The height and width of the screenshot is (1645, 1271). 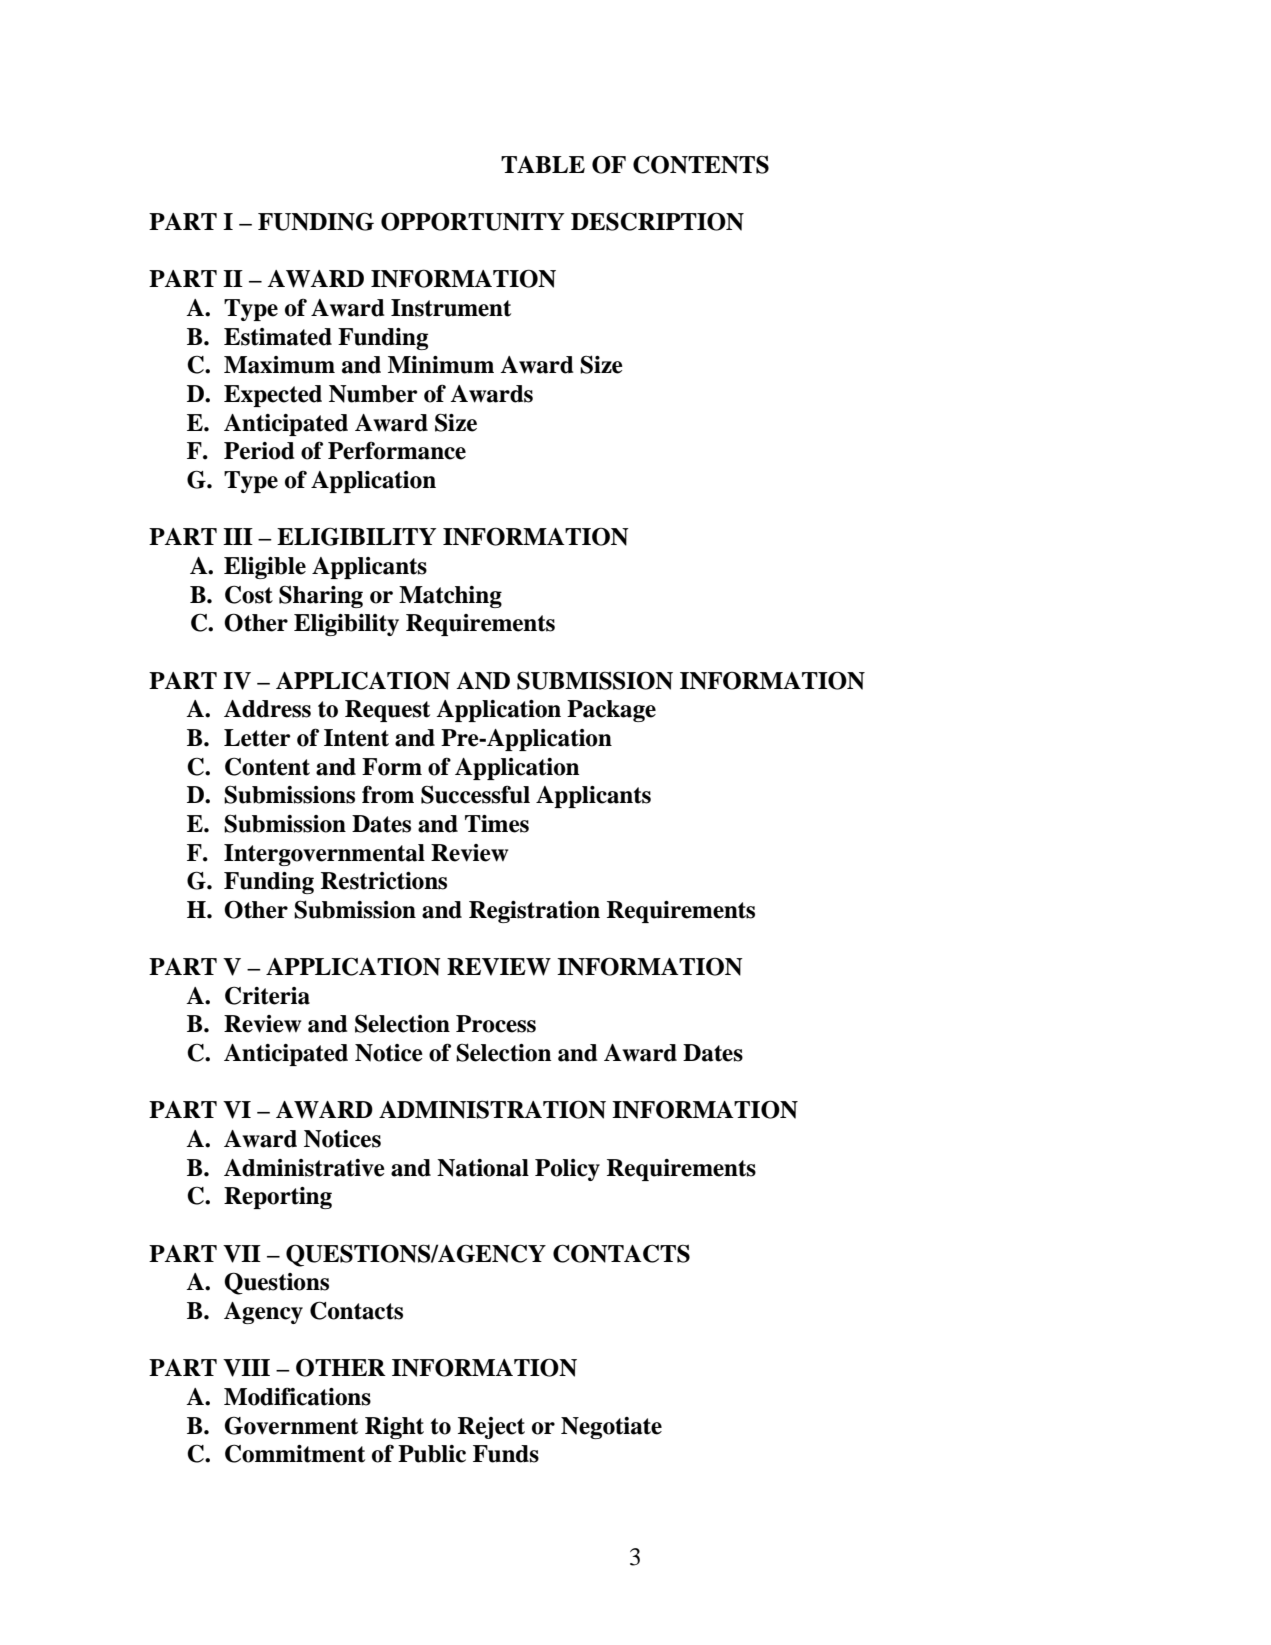 What do you see at coordinates (278, 337) in the screenshot?
I see `Estimated` at bounding box center [278, 337].
